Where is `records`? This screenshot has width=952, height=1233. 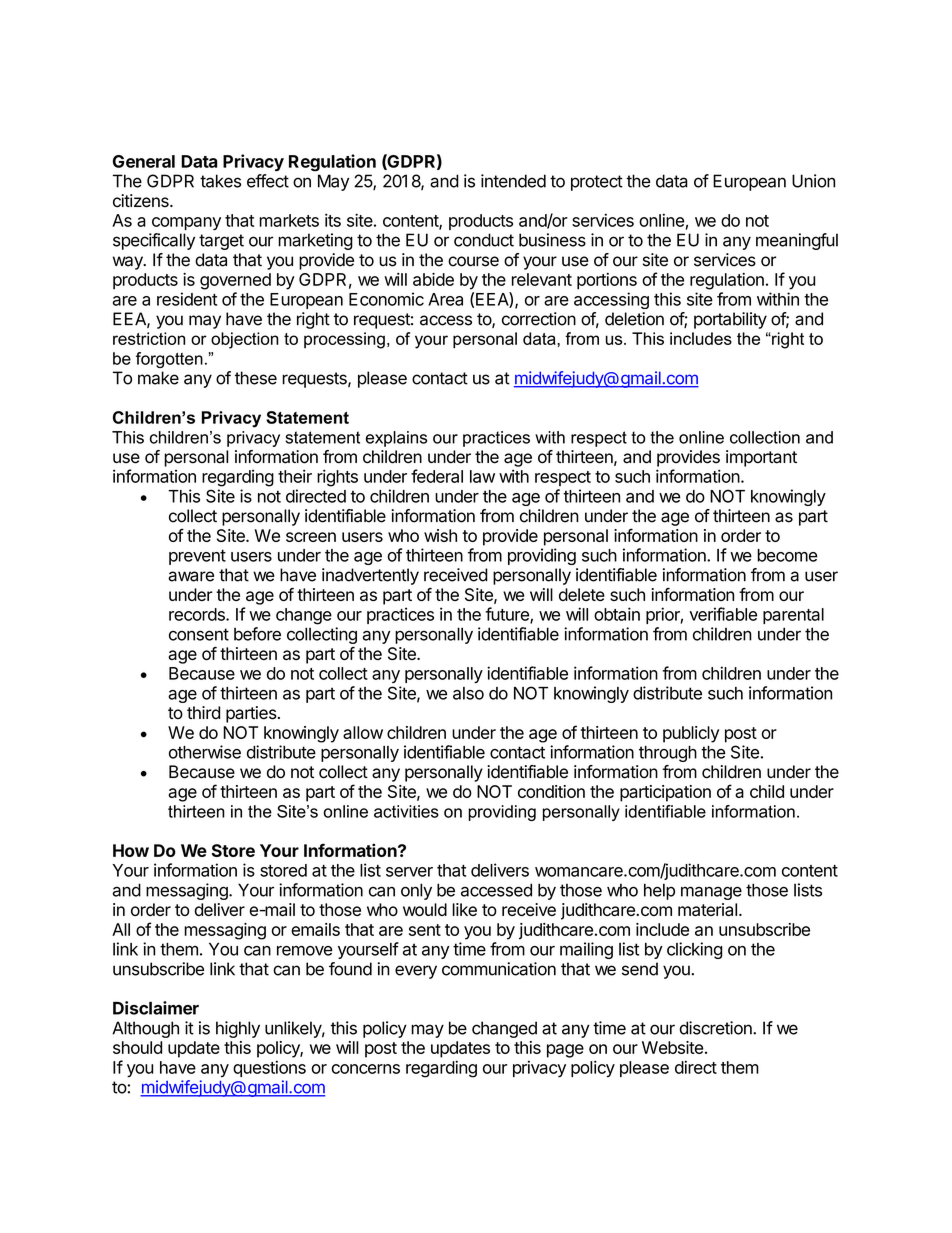
records is located at coordinates (198, 614).
